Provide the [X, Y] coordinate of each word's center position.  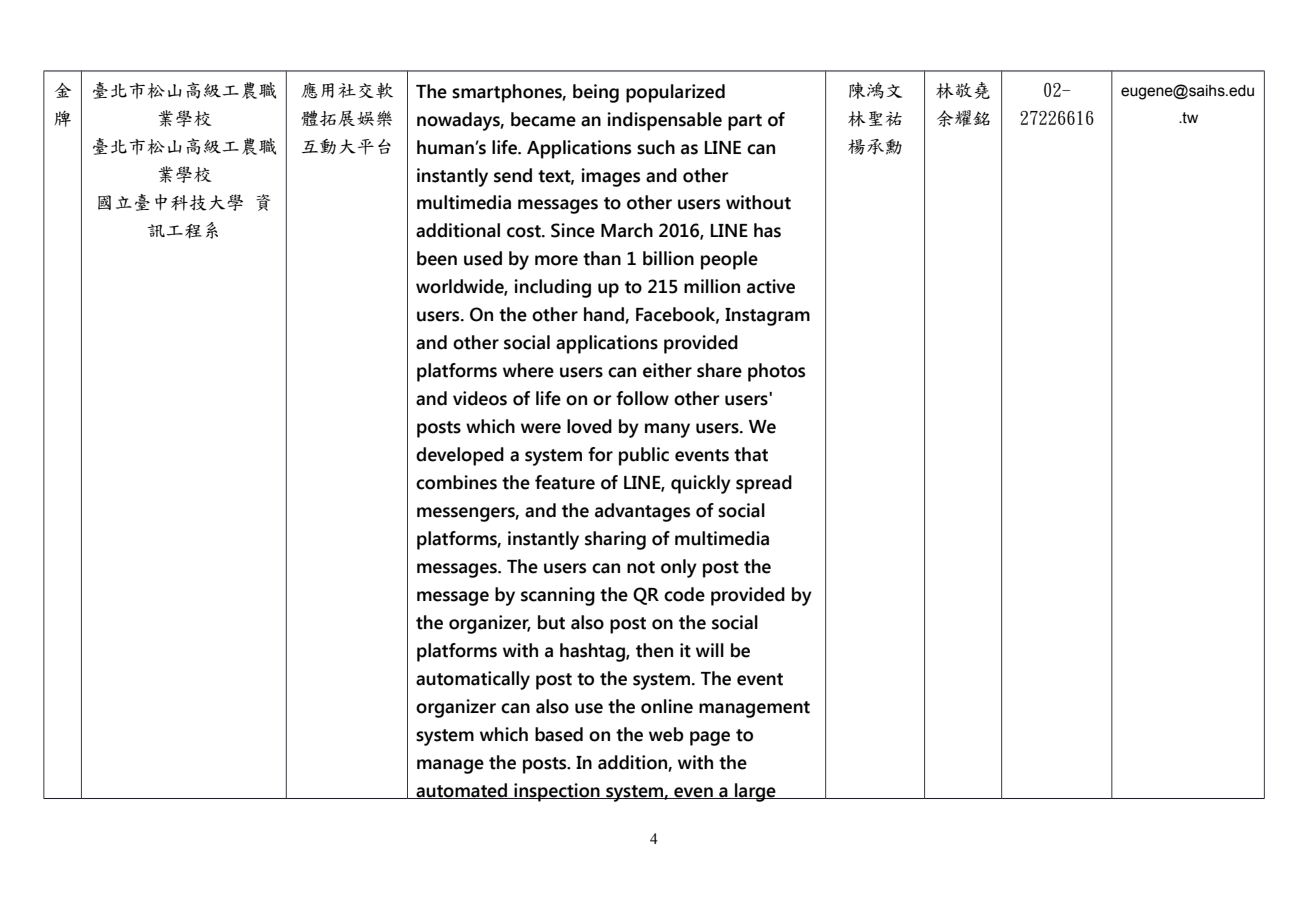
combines [456, 482]
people [729, 260]
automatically [473, 680]
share [719, 370]
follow [642, 398]
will [710, 650]
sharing [615, 540]
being [596, 93]
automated [461, 791]
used [483, 258]
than [602, 258]
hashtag [593, 652]
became [543, 119]
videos [480, 398]
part [745, 122]
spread [764, 484]
